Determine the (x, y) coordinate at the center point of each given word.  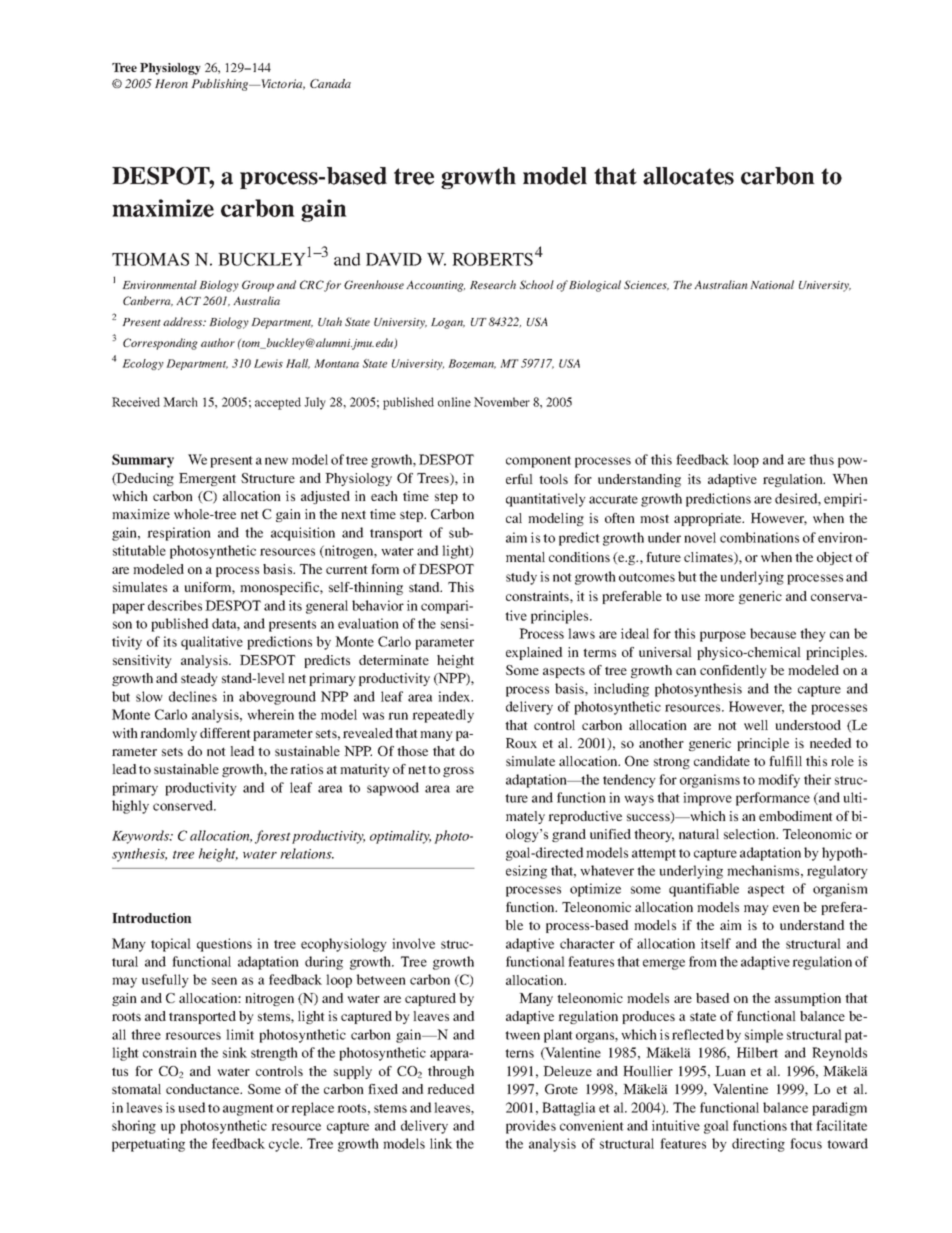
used (192, 1107)
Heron (171, 83)
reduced (451, 1089)
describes (175, 605)
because (773, 633)
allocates (688, 176)
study (521, 578)
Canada (330, 83)
